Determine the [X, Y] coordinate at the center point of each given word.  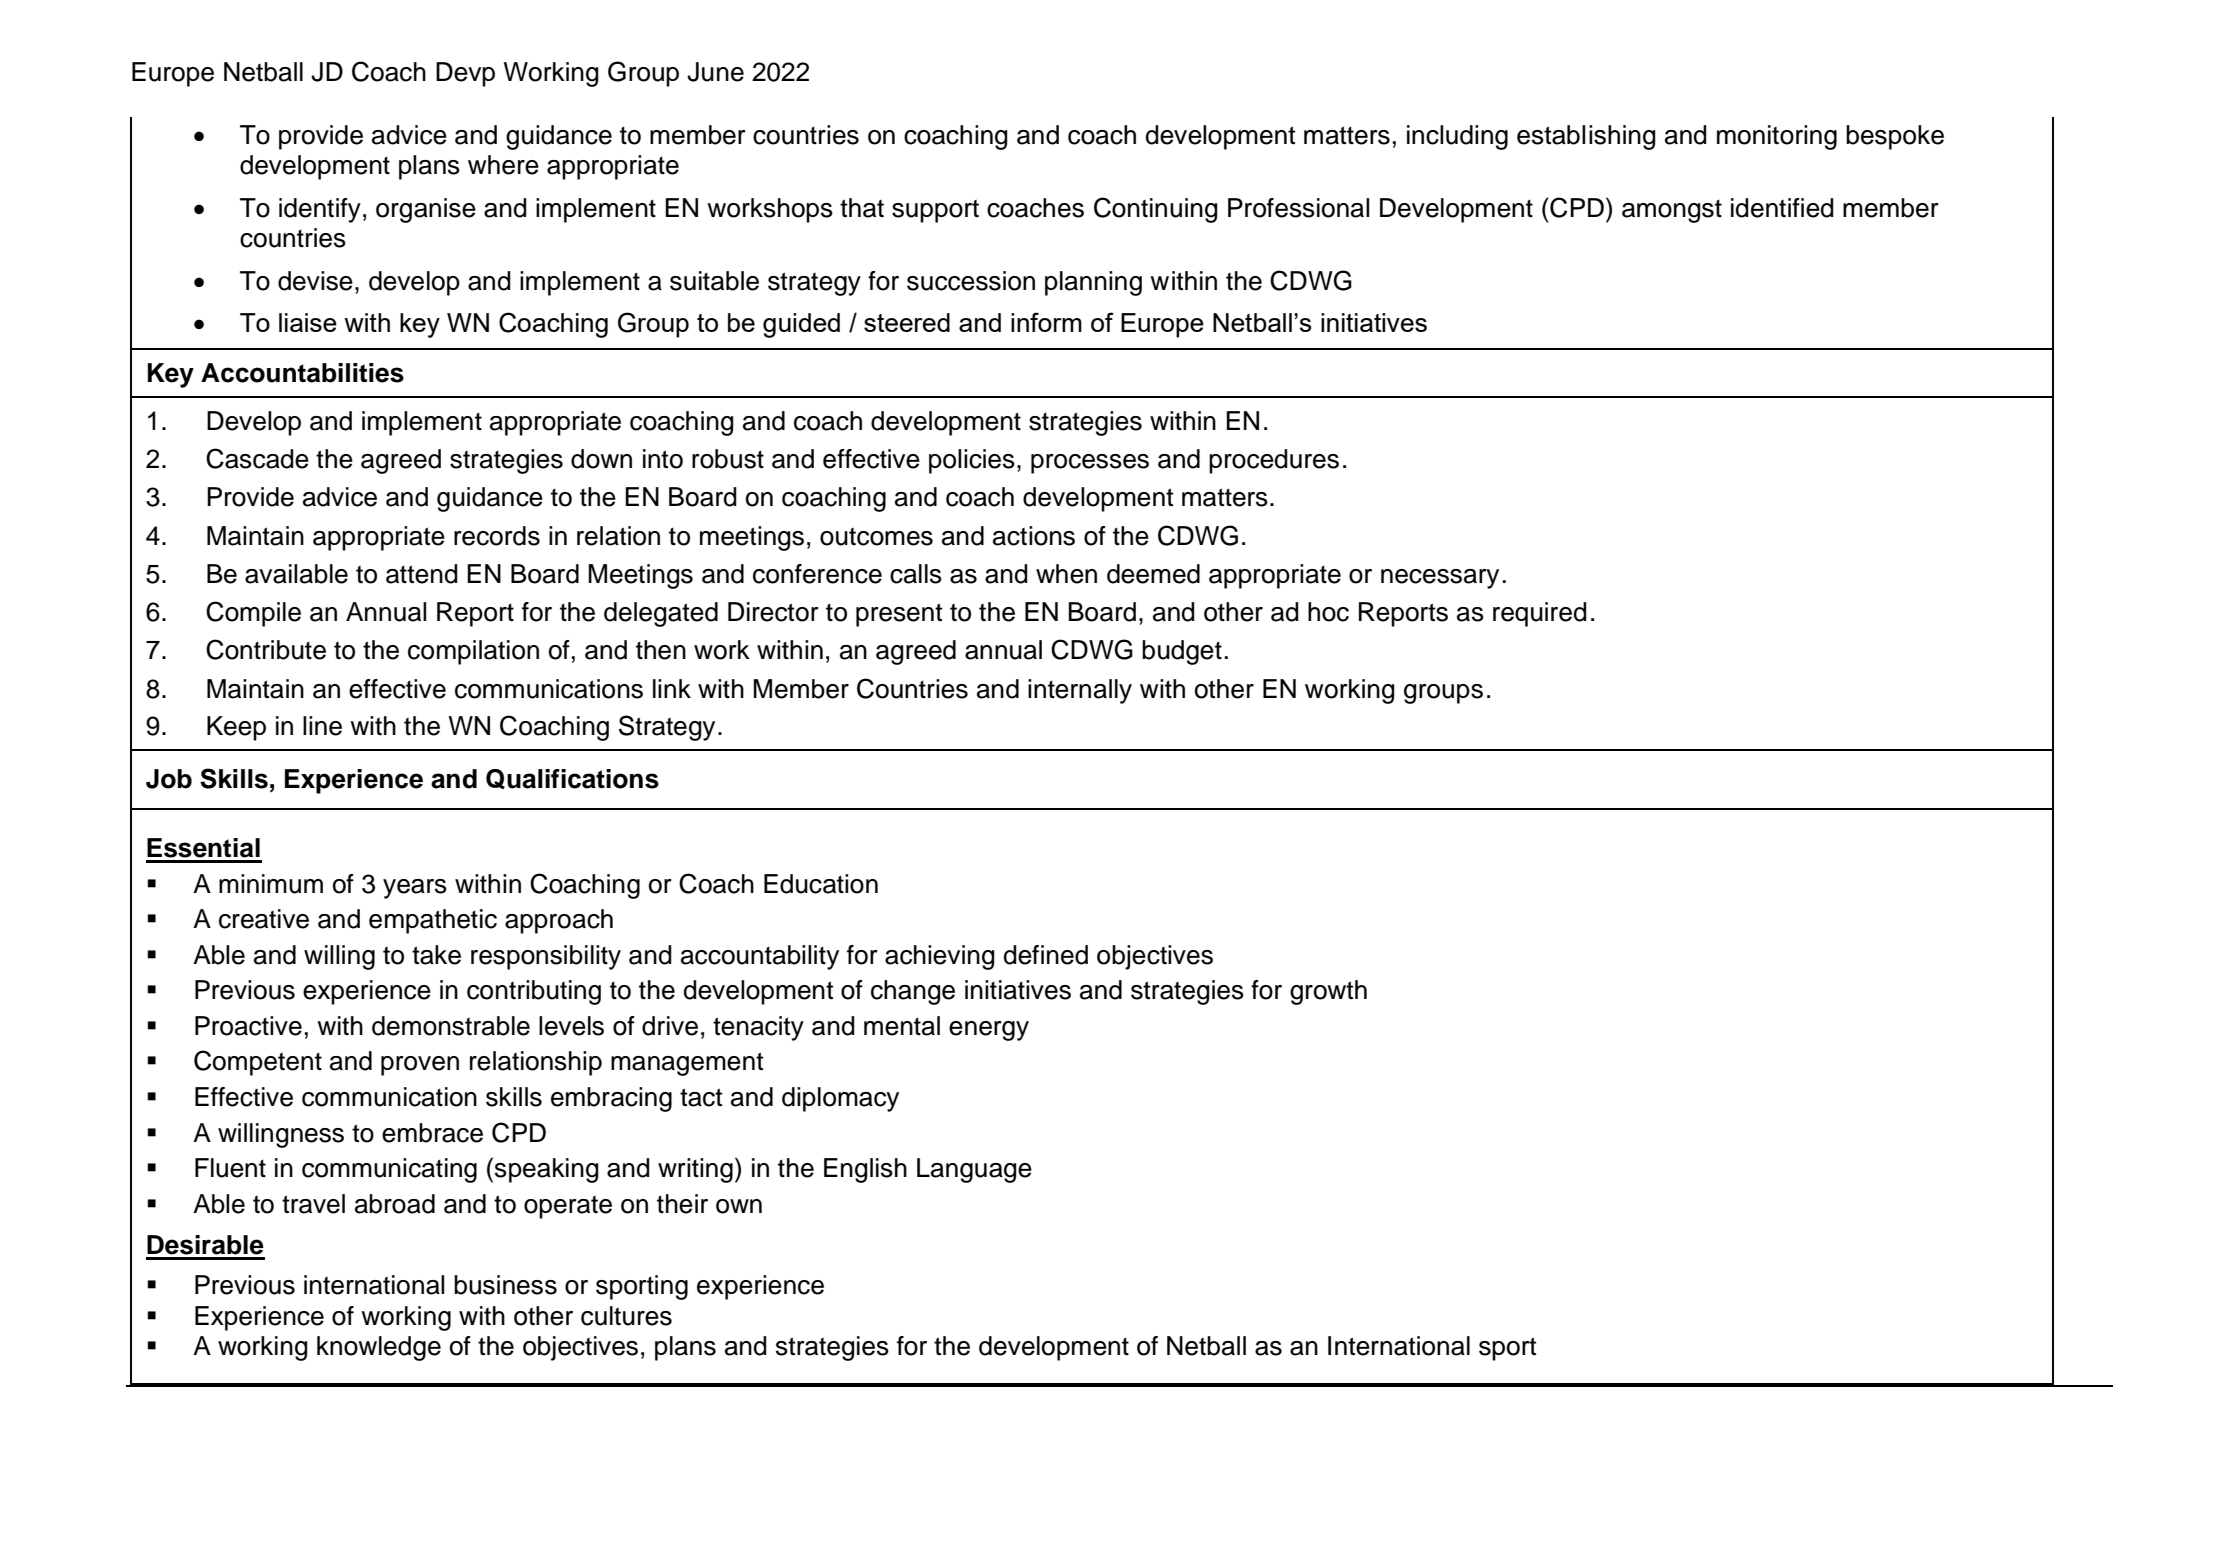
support [935, 211]
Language [974, 1170]
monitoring [1777, 137]
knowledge [379, 1348]
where [503, 165]
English [865, 1170]
